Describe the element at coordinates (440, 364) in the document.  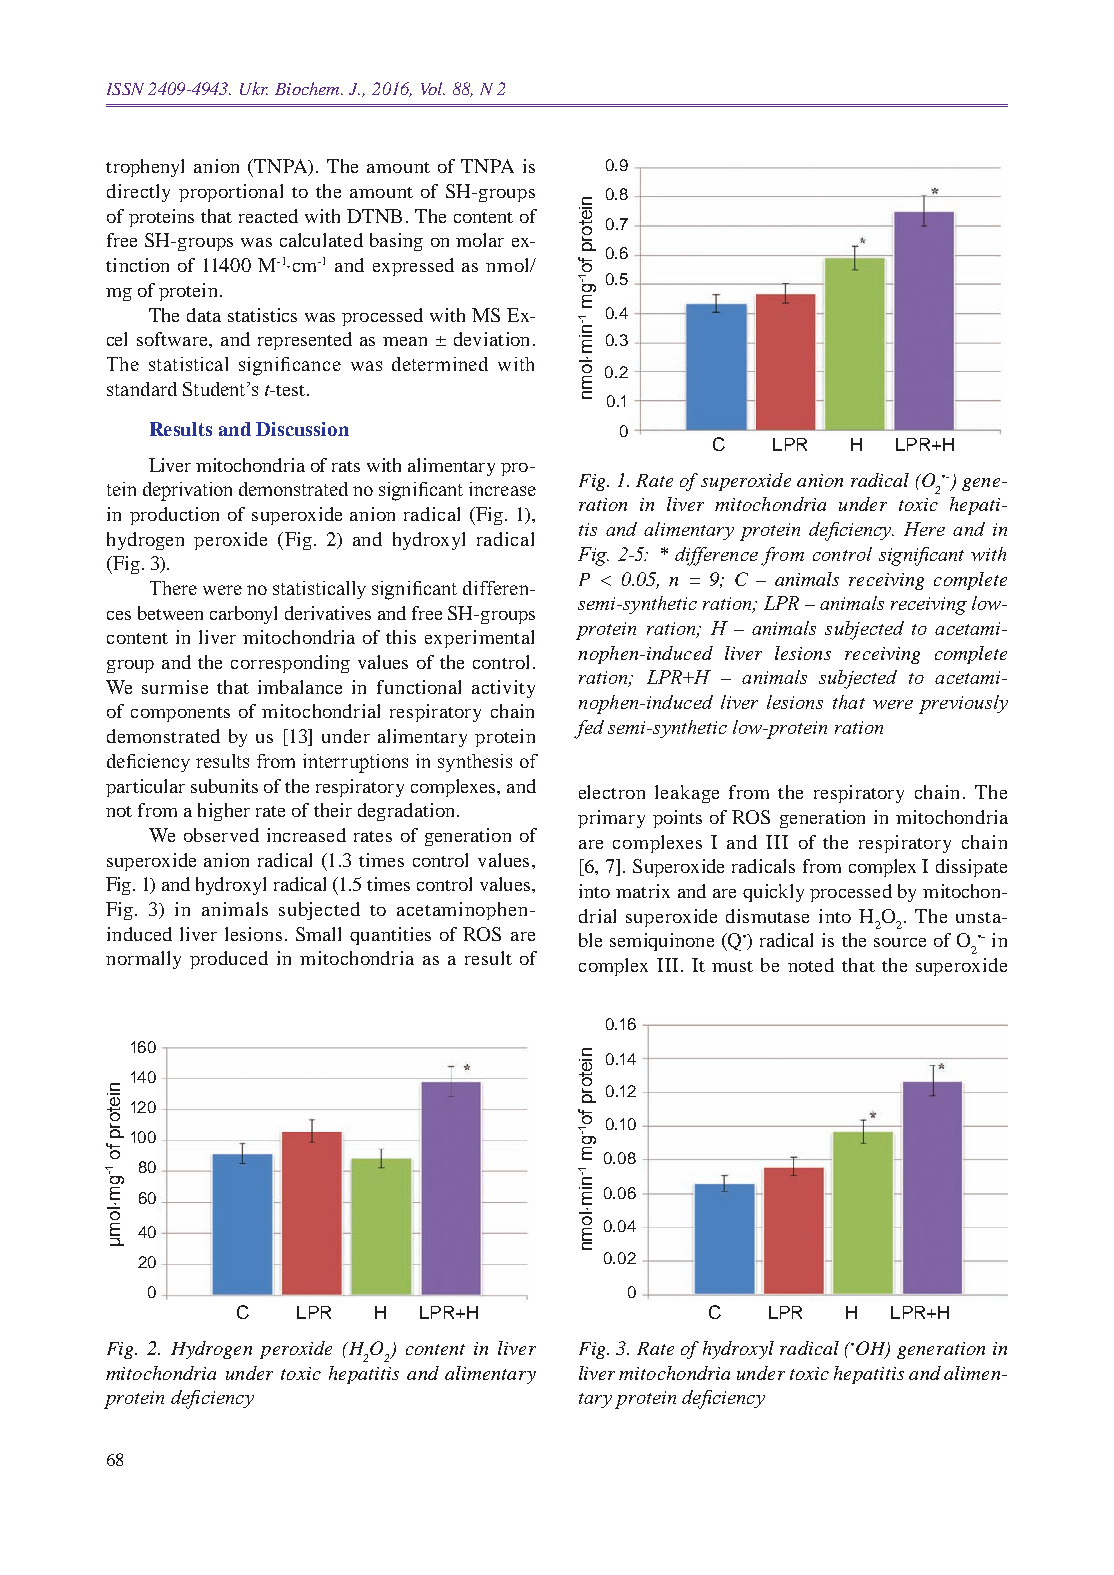
I see `determined` at that location.
